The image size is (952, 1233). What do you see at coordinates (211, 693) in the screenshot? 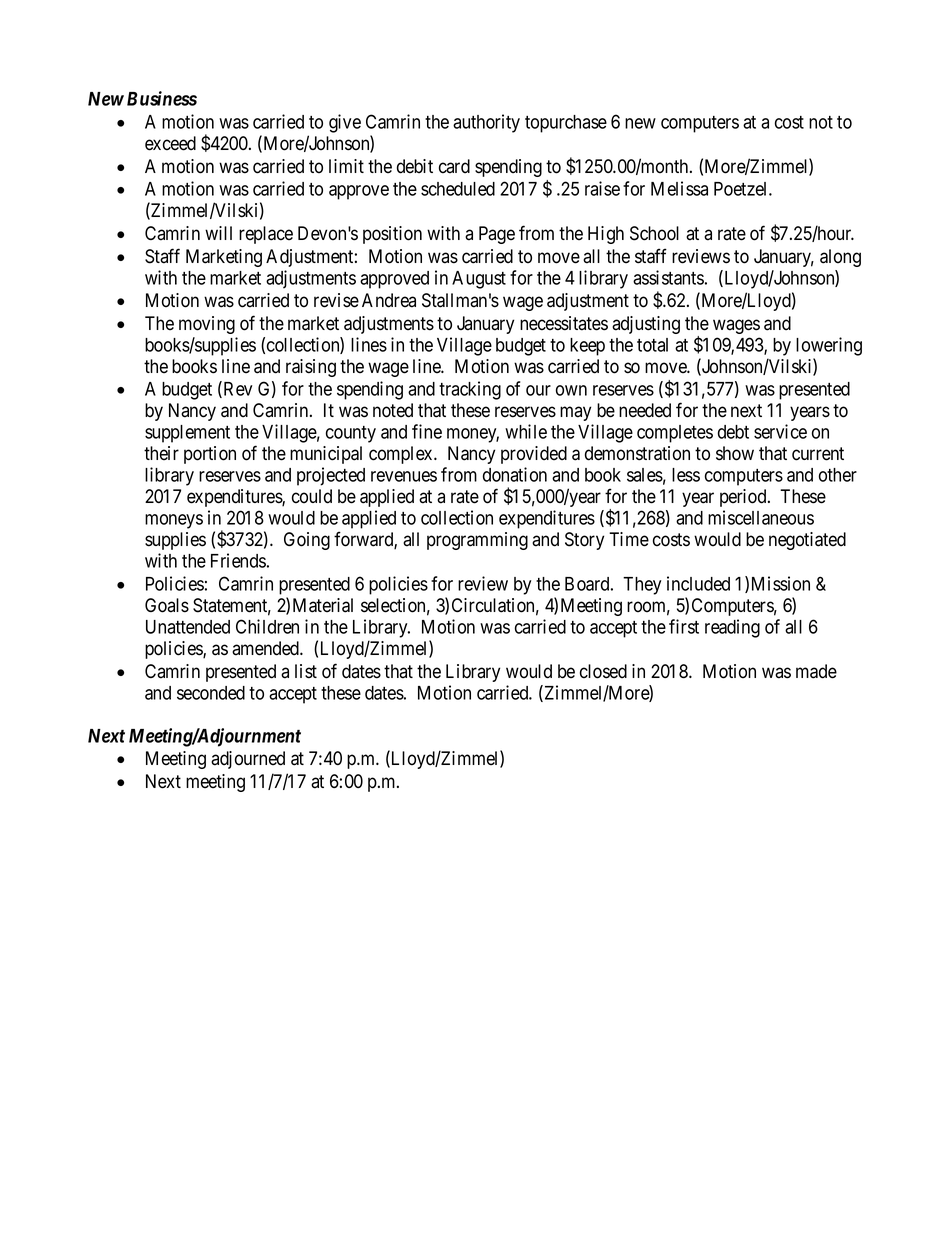
I see `seconded` at bounding box center [211, 693].
